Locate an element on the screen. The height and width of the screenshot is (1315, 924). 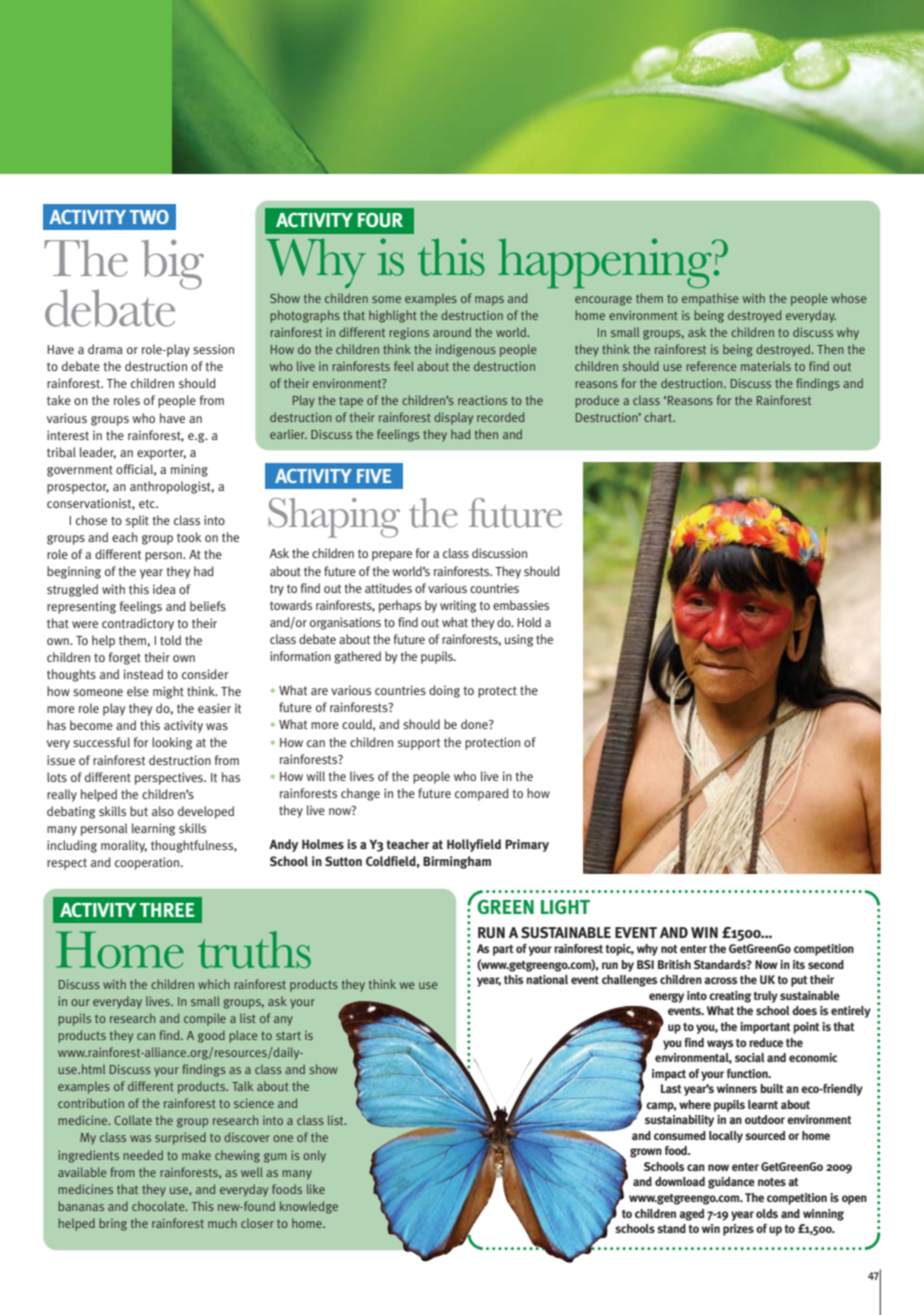
its is located at coordinates (799, 964).
